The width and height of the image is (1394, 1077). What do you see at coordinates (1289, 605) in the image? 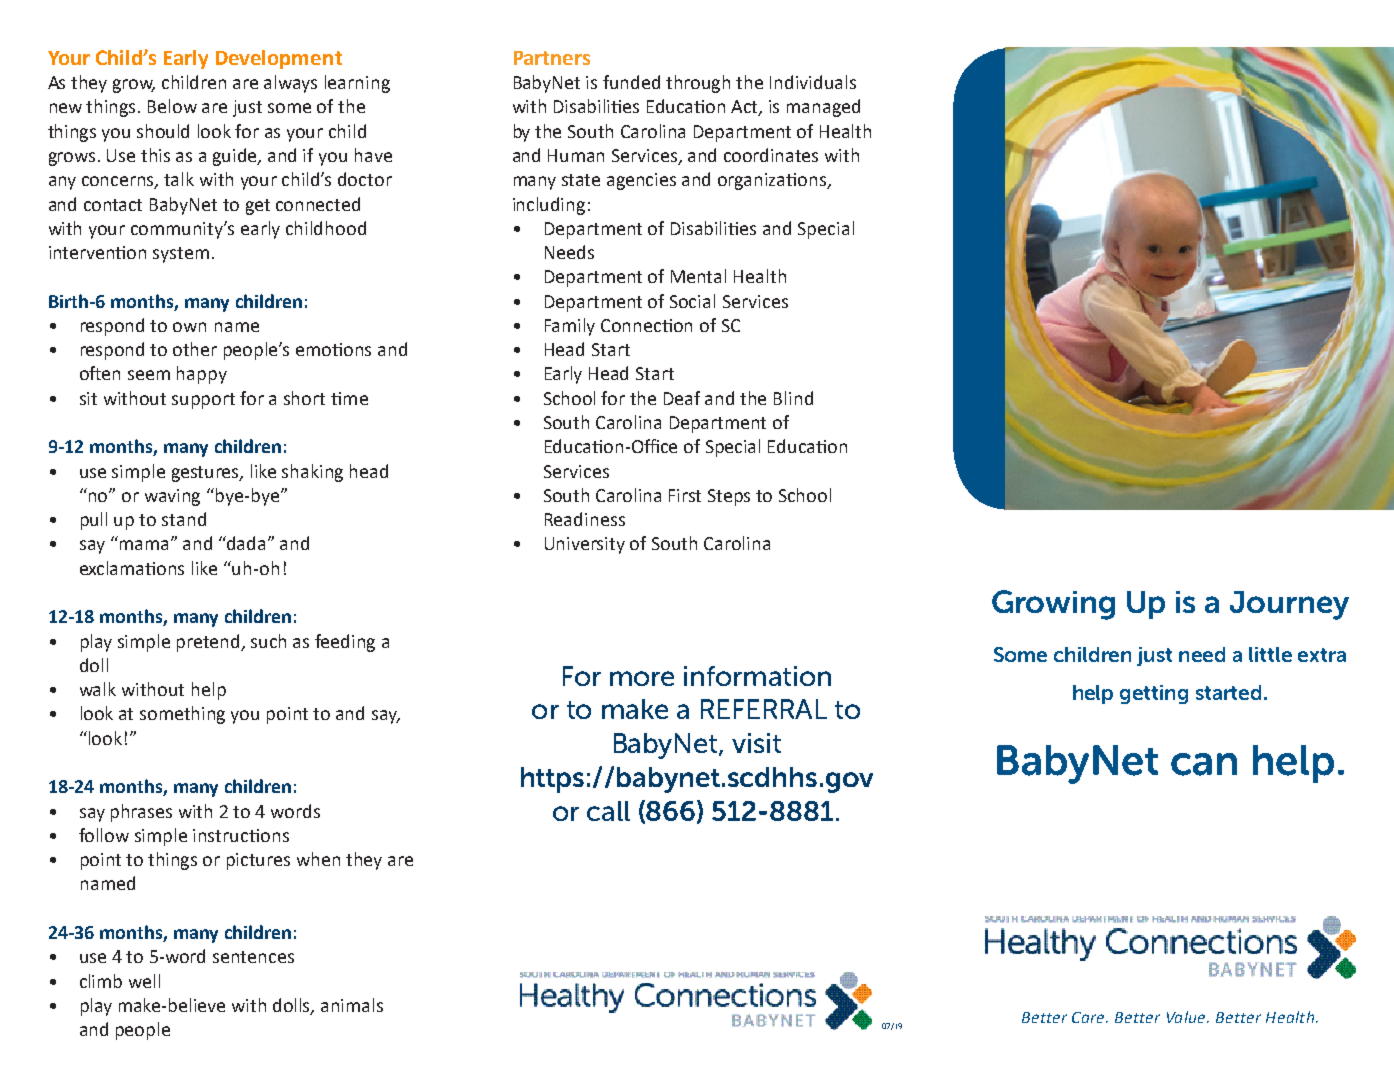
I see `Journey` at bounding box center [1289, 605].
